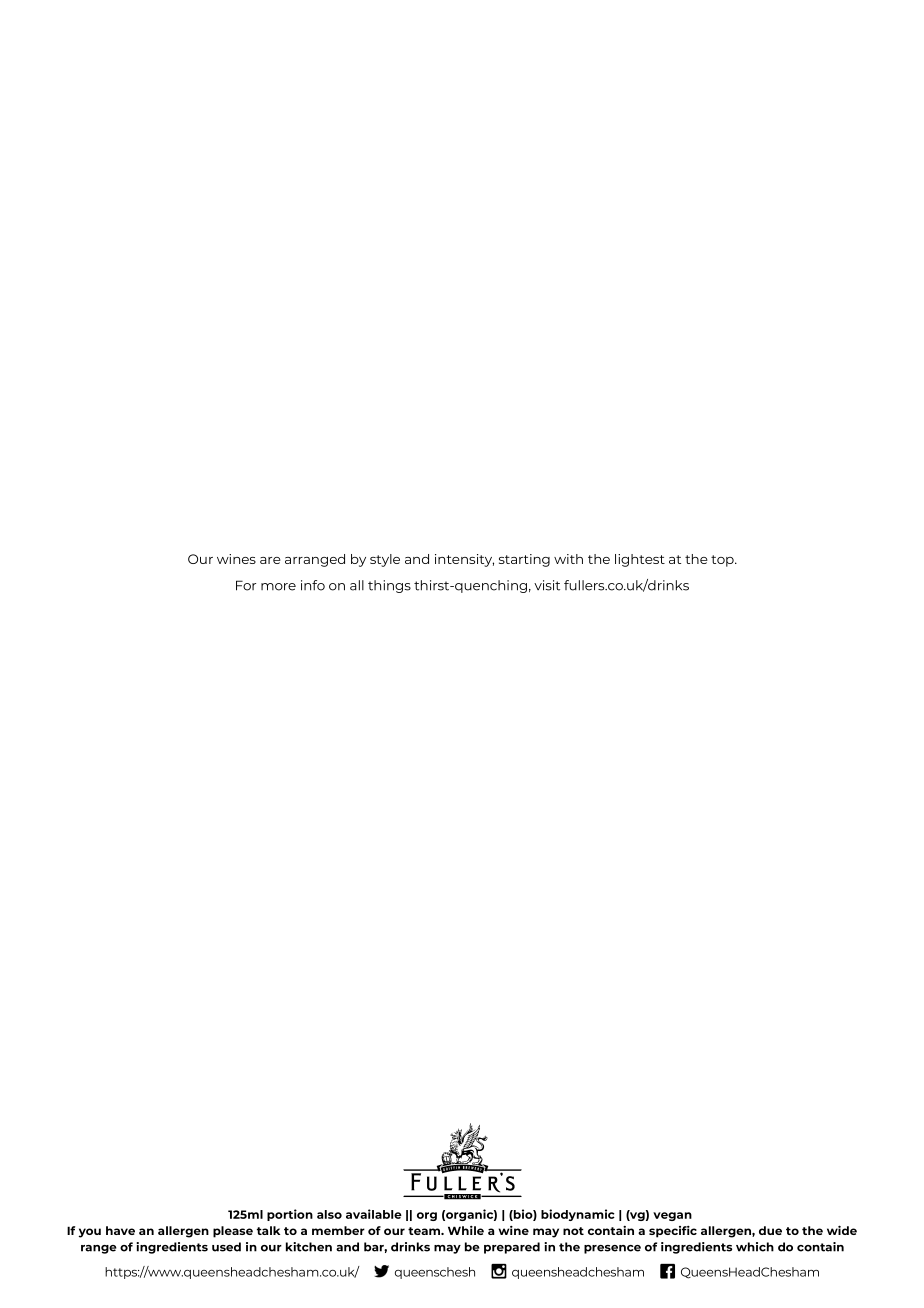 This screenshot has height=1308, width=924. What do you see at coordinates (246, 585) in the screenshot?
I see `For` at bounding box center [246, 585].
